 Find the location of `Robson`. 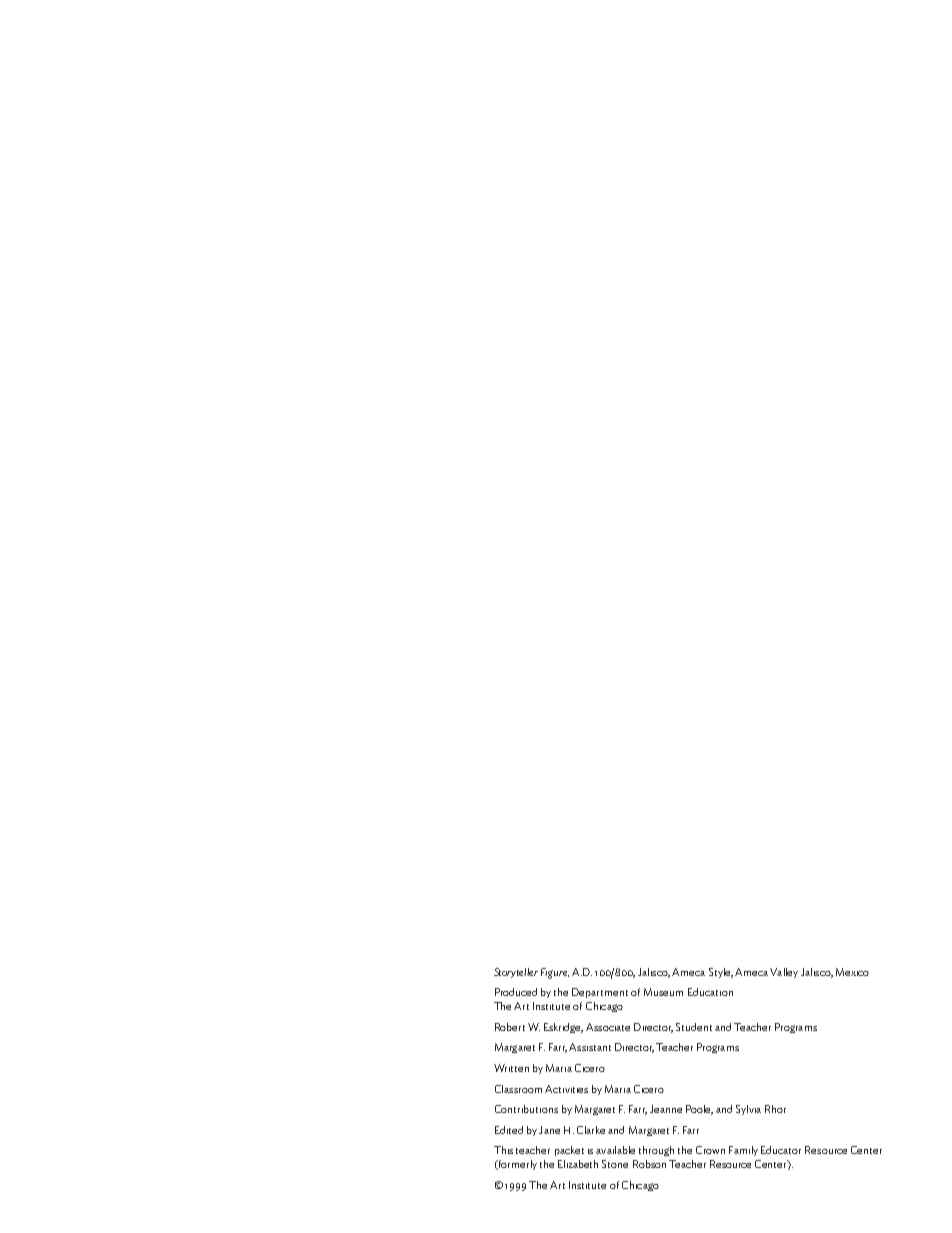

Robson is located at coordinates (649, 1164).
